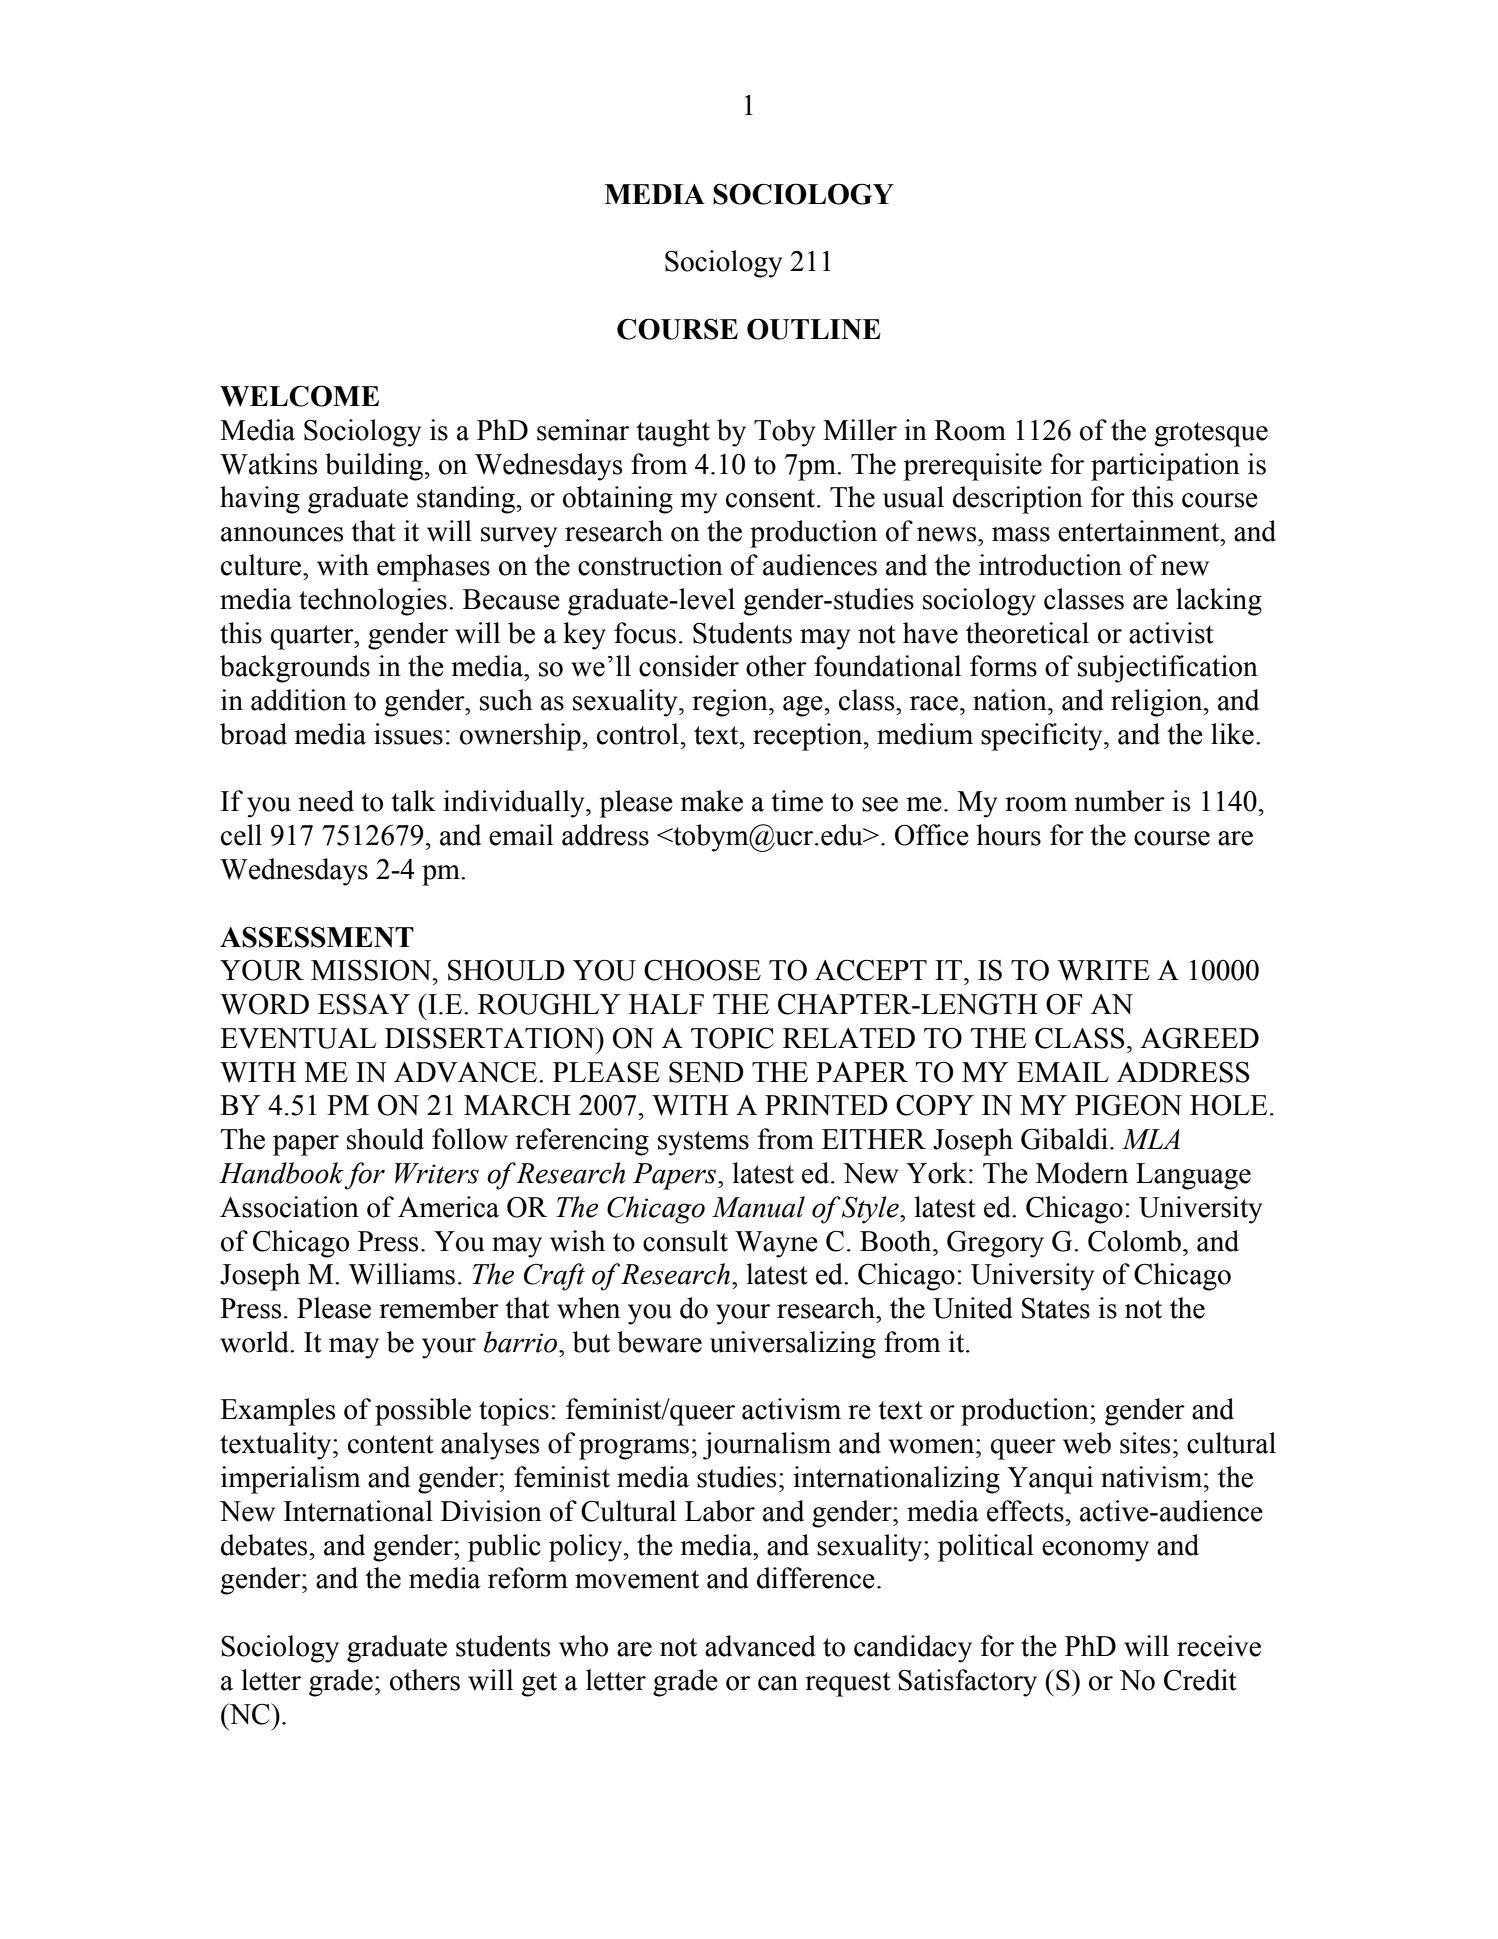 The height and width of the image is (1939, 1498). What do you see at coordinates (1056, 1308) in the image?
I see `States` at bounding box center [1056, 1308].
